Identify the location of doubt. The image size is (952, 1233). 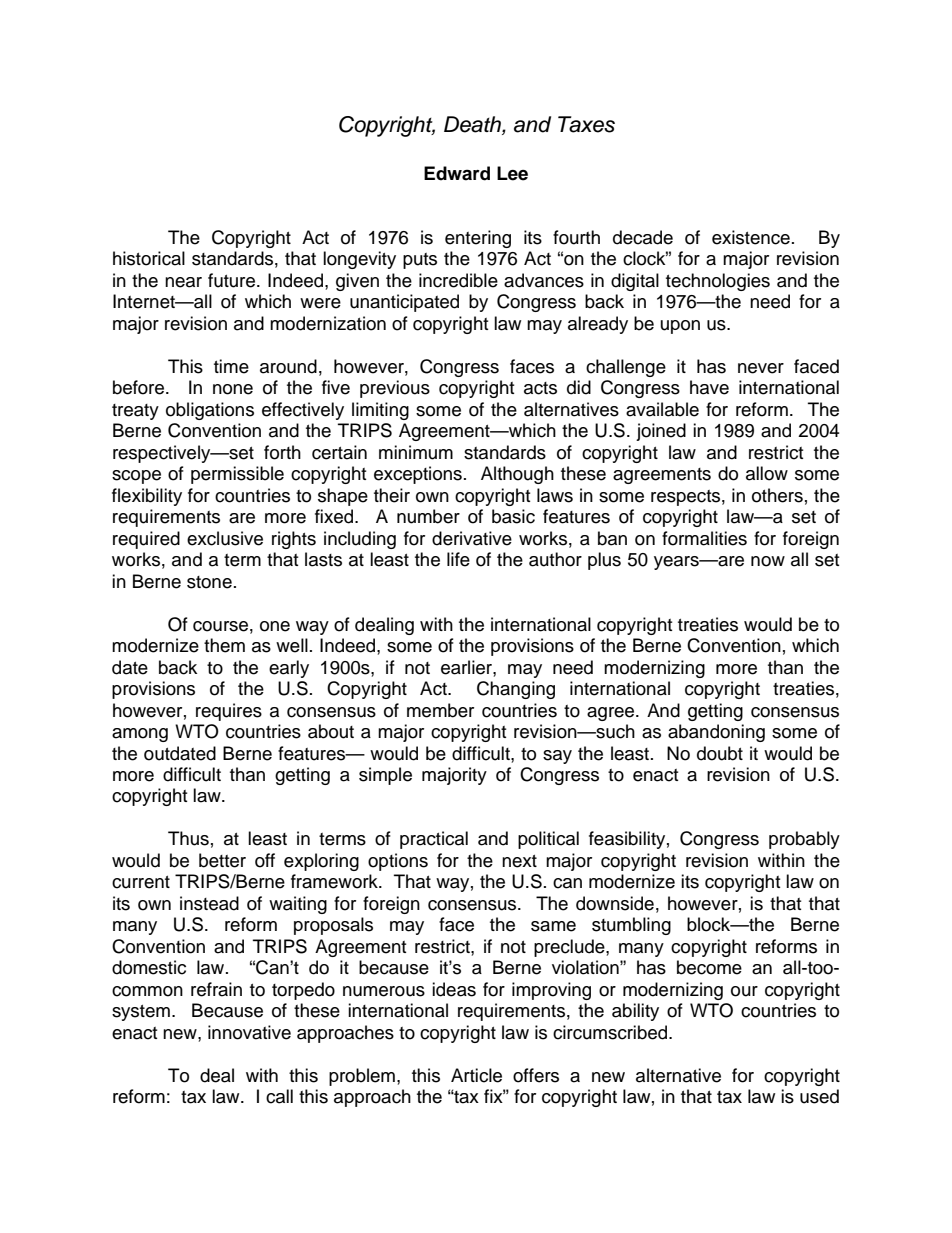
(720, 753).
